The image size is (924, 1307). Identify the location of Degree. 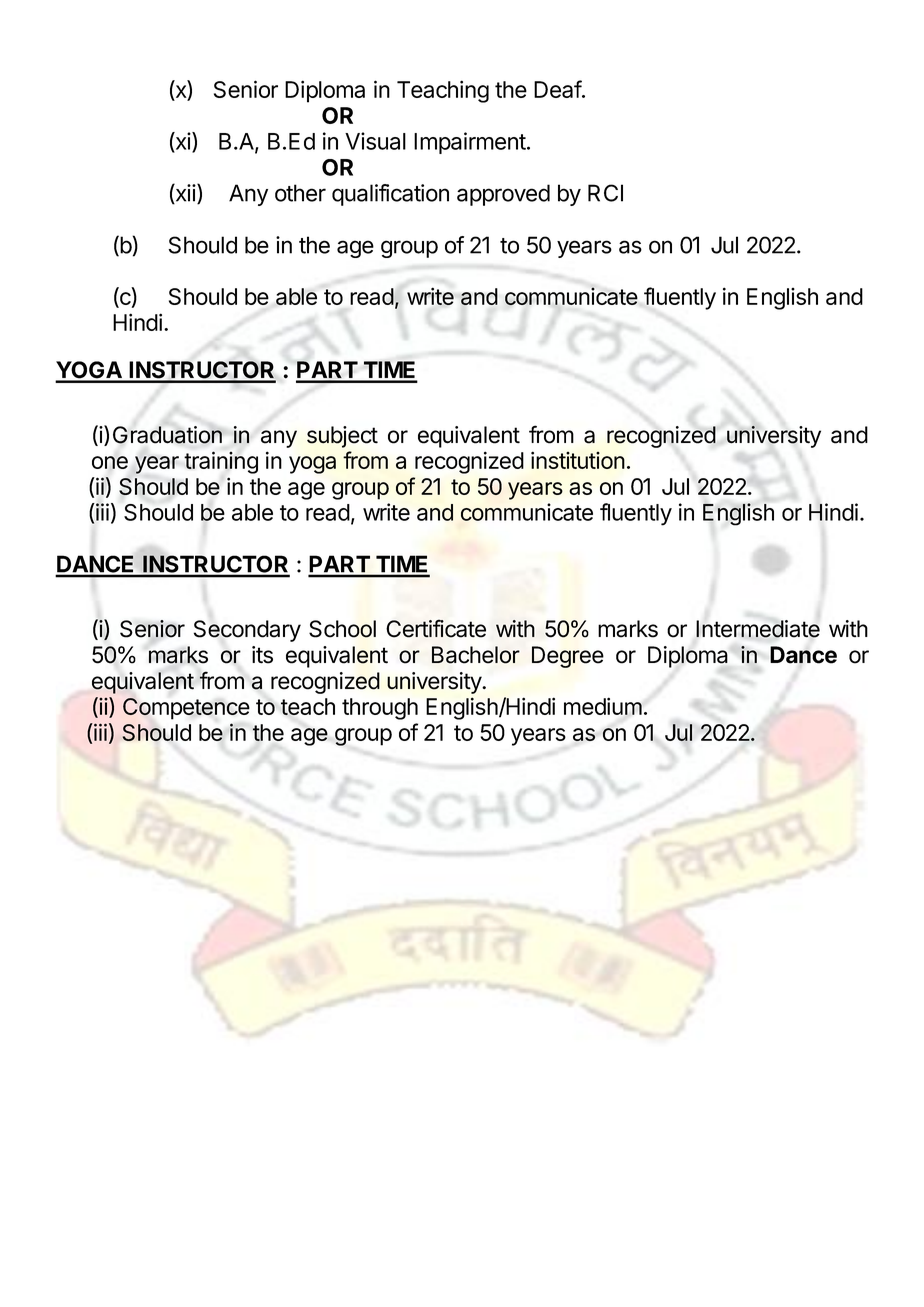
(568, 657).
